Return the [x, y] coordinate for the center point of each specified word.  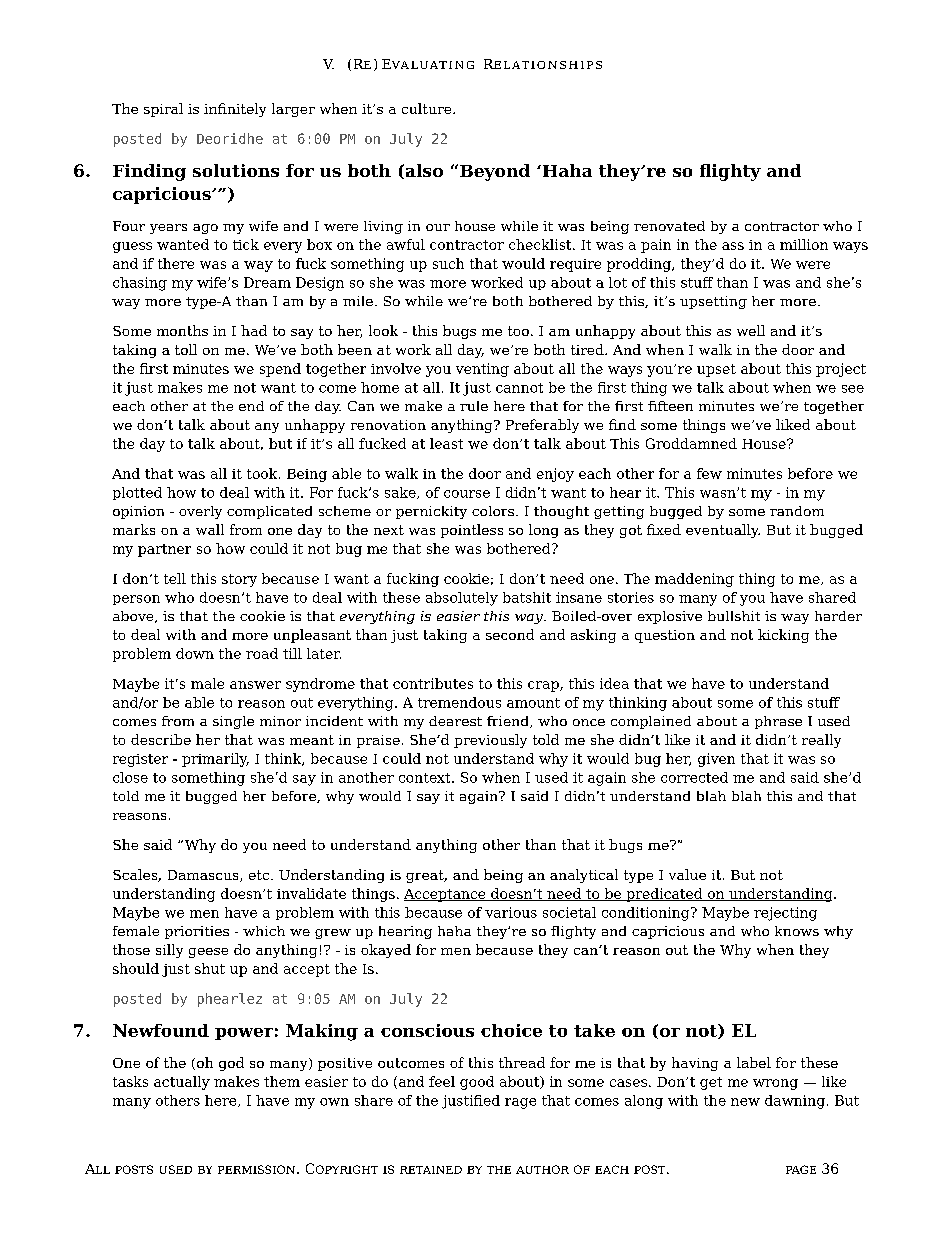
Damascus [204, 876]
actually [182, 1083]
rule [474, 406]
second [510, 634]
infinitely [235, 110]
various [511, 912]
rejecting [785, 914]
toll [186, 349]
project [841, 370]
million [804, 244]
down [195, 653]
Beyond [495, 172]
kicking [783, 636]
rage [520, 1103]
